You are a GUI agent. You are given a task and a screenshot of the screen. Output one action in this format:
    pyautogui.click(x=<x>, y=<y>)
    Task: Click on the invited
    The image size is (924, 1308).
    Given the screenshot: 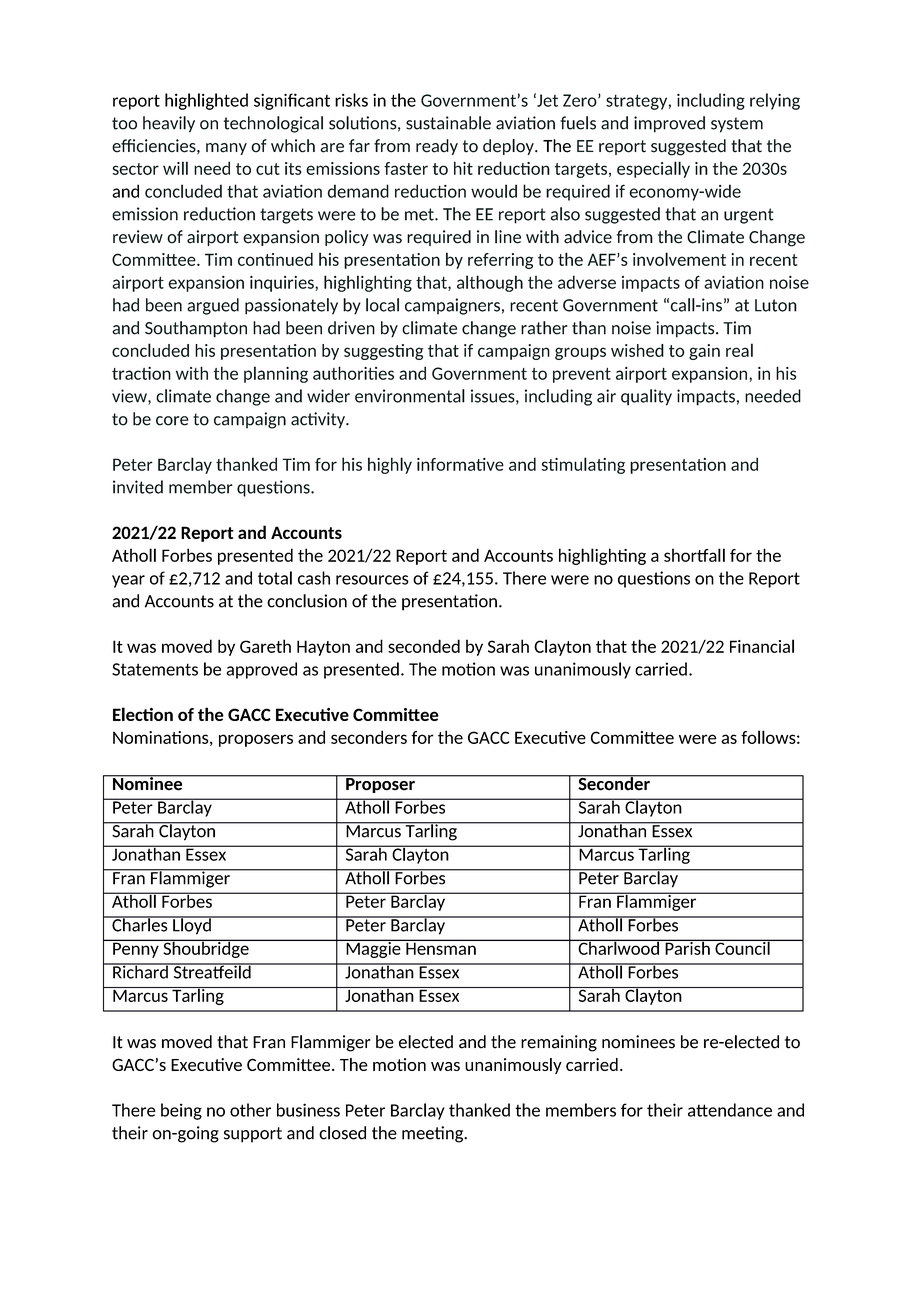 What is the action you would take?
    pyautogui.click(x=138, y=487)
